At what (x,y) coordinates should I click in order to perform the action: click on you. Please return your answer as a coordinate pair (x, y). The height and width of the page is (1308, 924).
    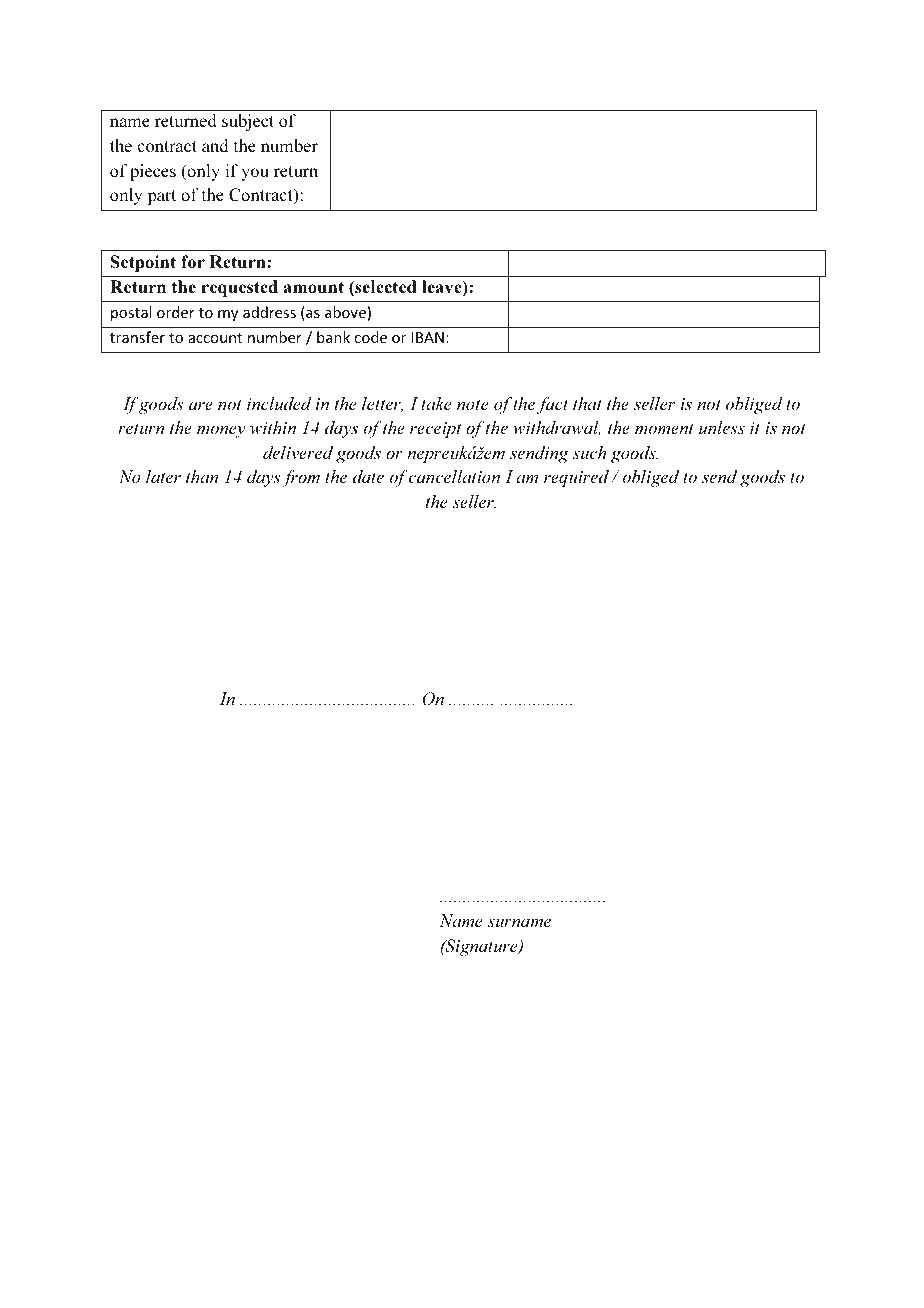
    Looking at the image, I should click on (255, 174).
